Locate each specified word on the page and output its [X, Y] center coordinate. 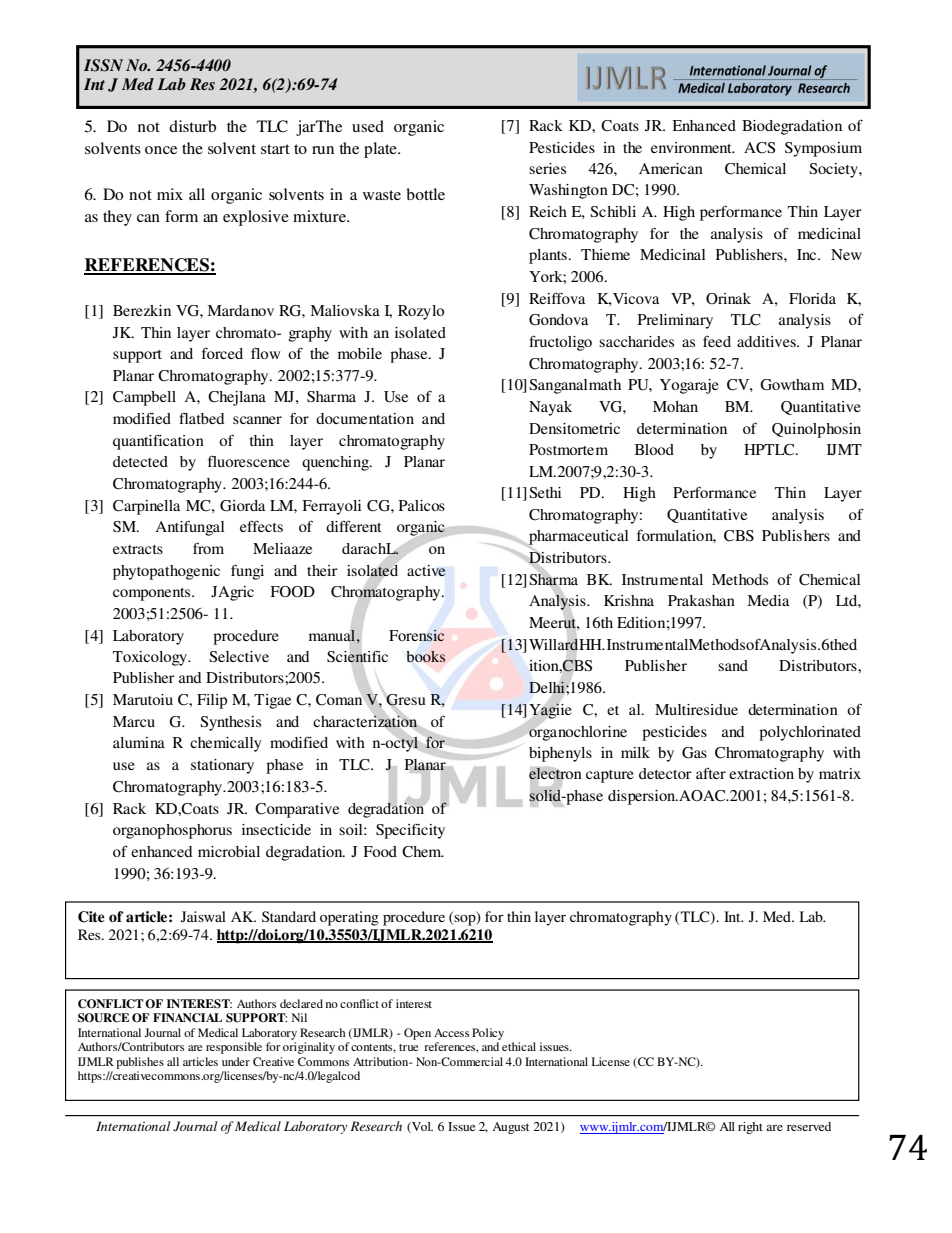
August [510, 1128]
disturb [192, 126]
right [750, 1128]
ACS [759, 148]
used [368, 126]
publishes [140, 1063]
